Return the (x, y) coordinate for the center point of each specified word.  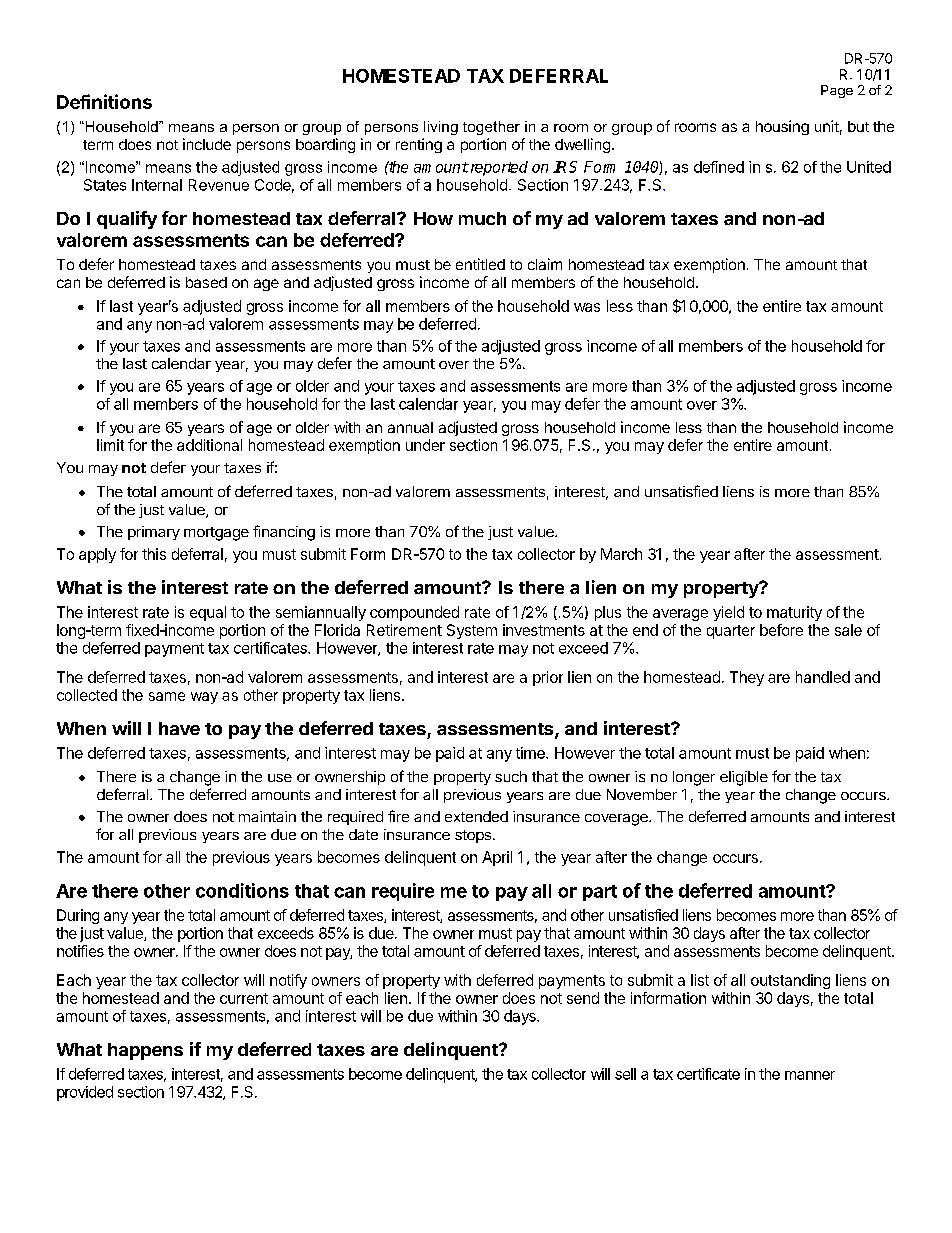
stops (473, 836)
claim (545, 264)
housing (782, 127)
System (472, 631)
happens (145, 1051)
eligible (744, 778)
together (491, 128)
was (587, 307)
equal (208, 613)
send (583, 998)
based (206, 282)
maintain (267, 816)
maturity (794, 613)
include (207, 144)
